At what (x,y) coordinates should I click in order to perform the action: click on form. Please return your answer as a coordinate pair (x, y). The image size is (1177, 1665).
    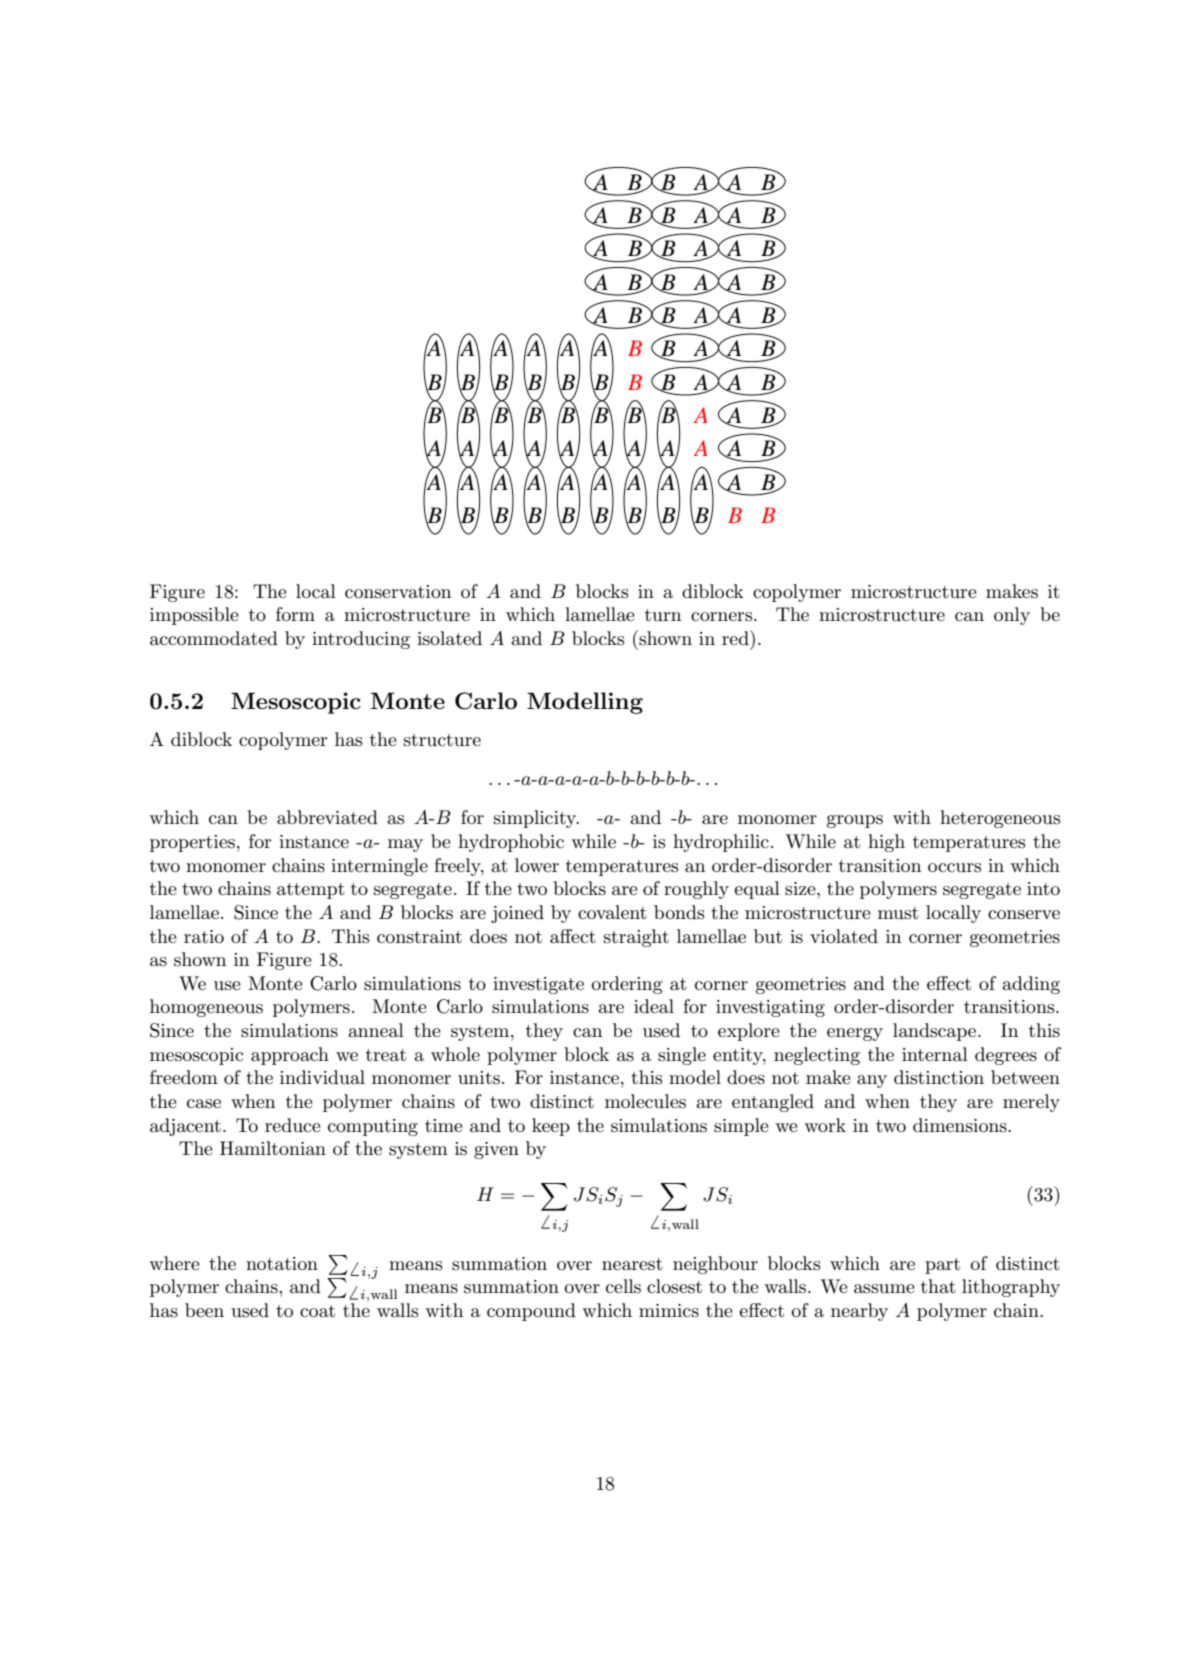
    Looking at the image, I should click on (295, 614).
